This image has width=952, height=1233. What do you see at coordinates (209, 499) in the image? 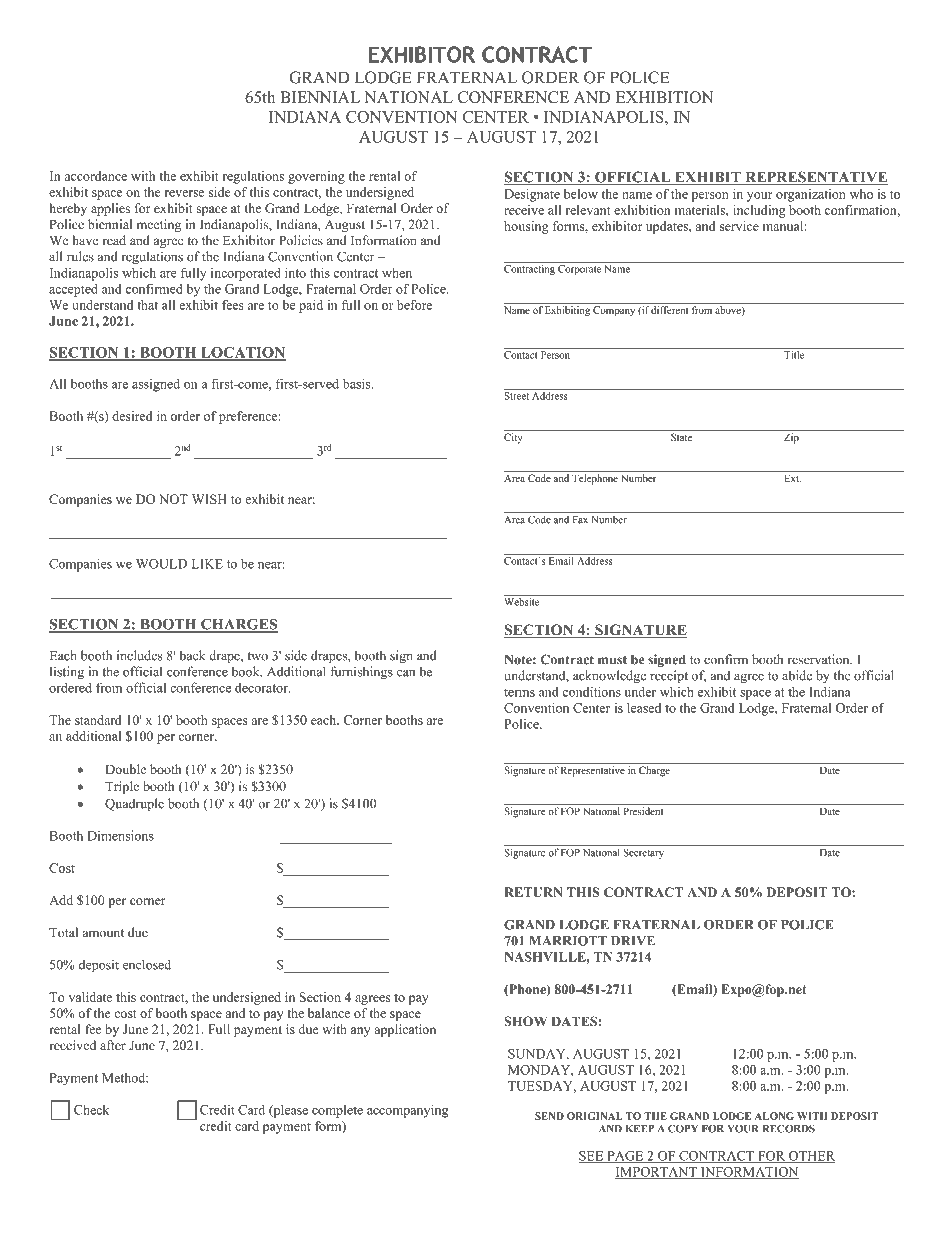
I see `WISH` at bounding box center [209, 499].
